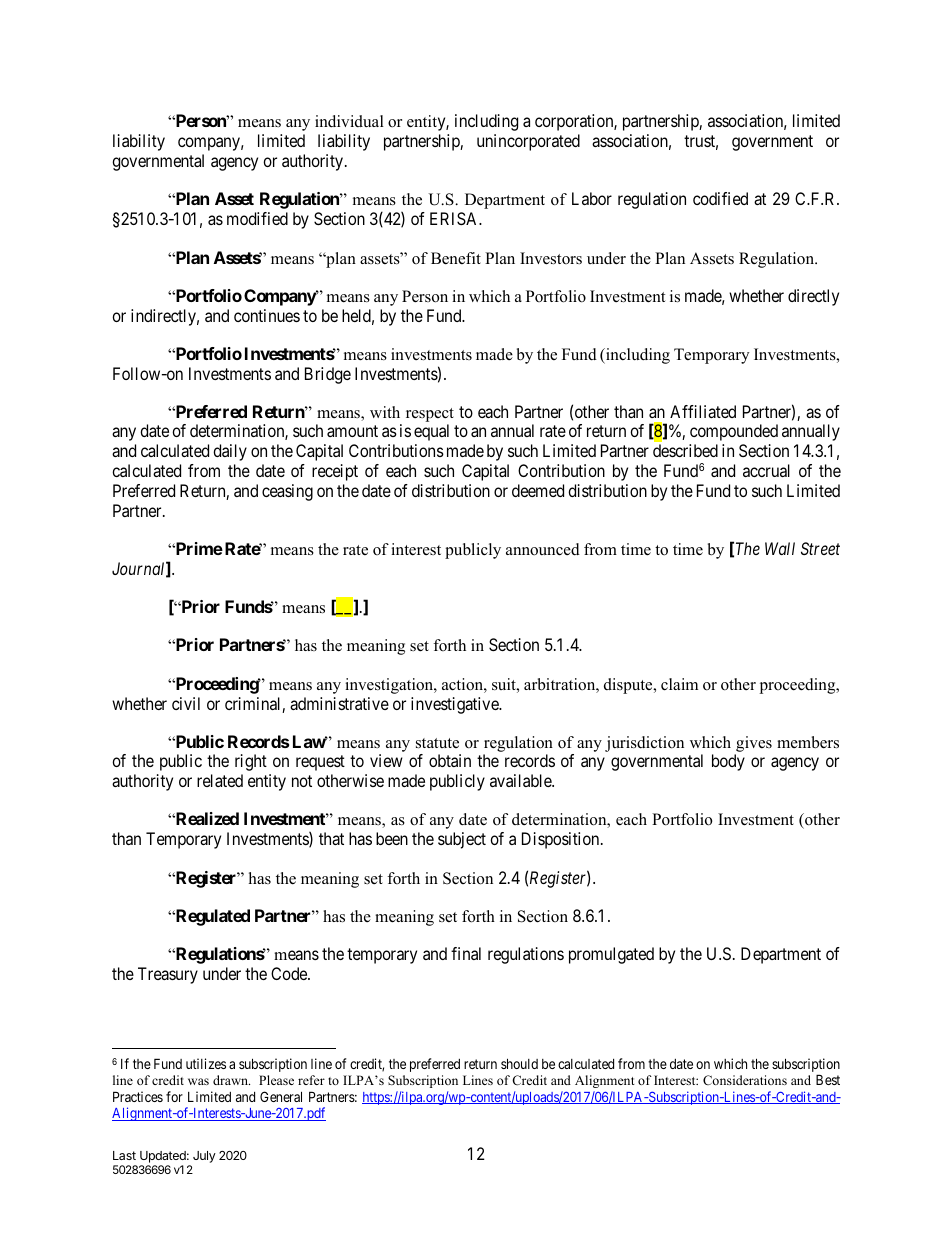  I want to click on deemed, so click(538, 490).
